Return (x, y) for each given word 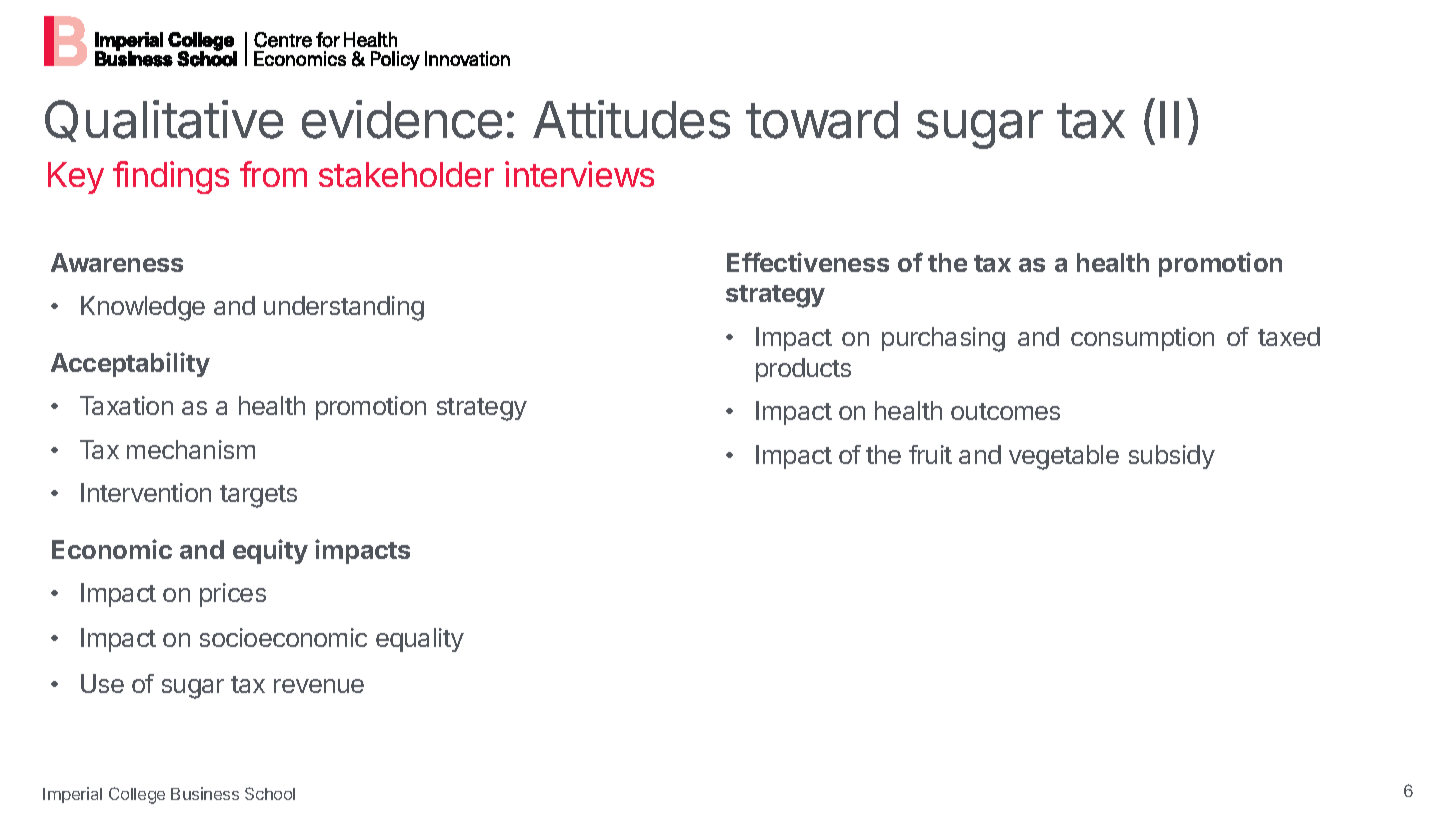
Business (205, 793)
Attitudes (631, 119)
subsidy (1172, 457)
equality (420, 640)
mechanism (191, 449)
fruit (930, 454)
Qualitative (164, 121)
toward (822, 120)
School (270, 793)
